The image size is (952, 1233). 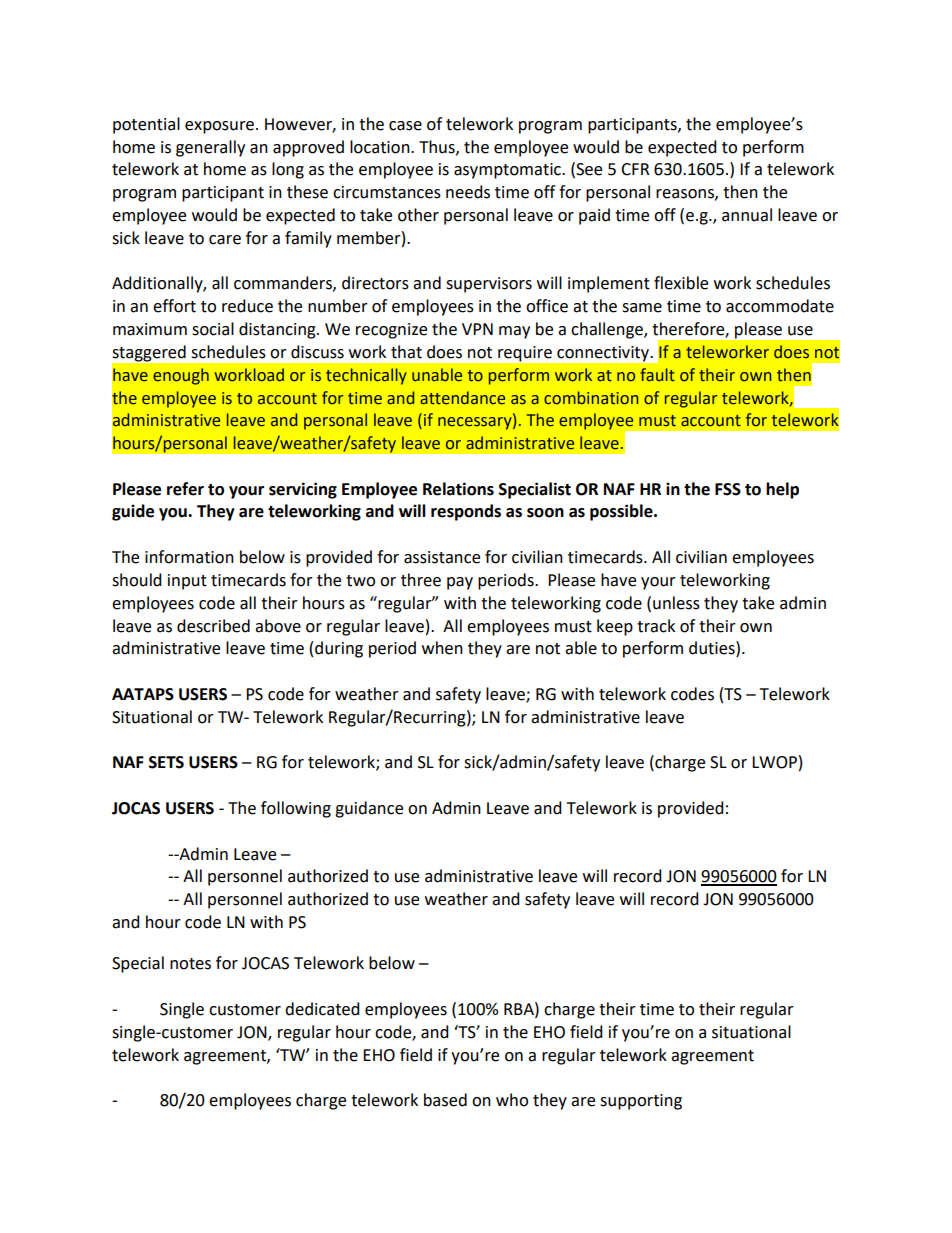 I want to click on CFR, so click(x=635, y=169).
